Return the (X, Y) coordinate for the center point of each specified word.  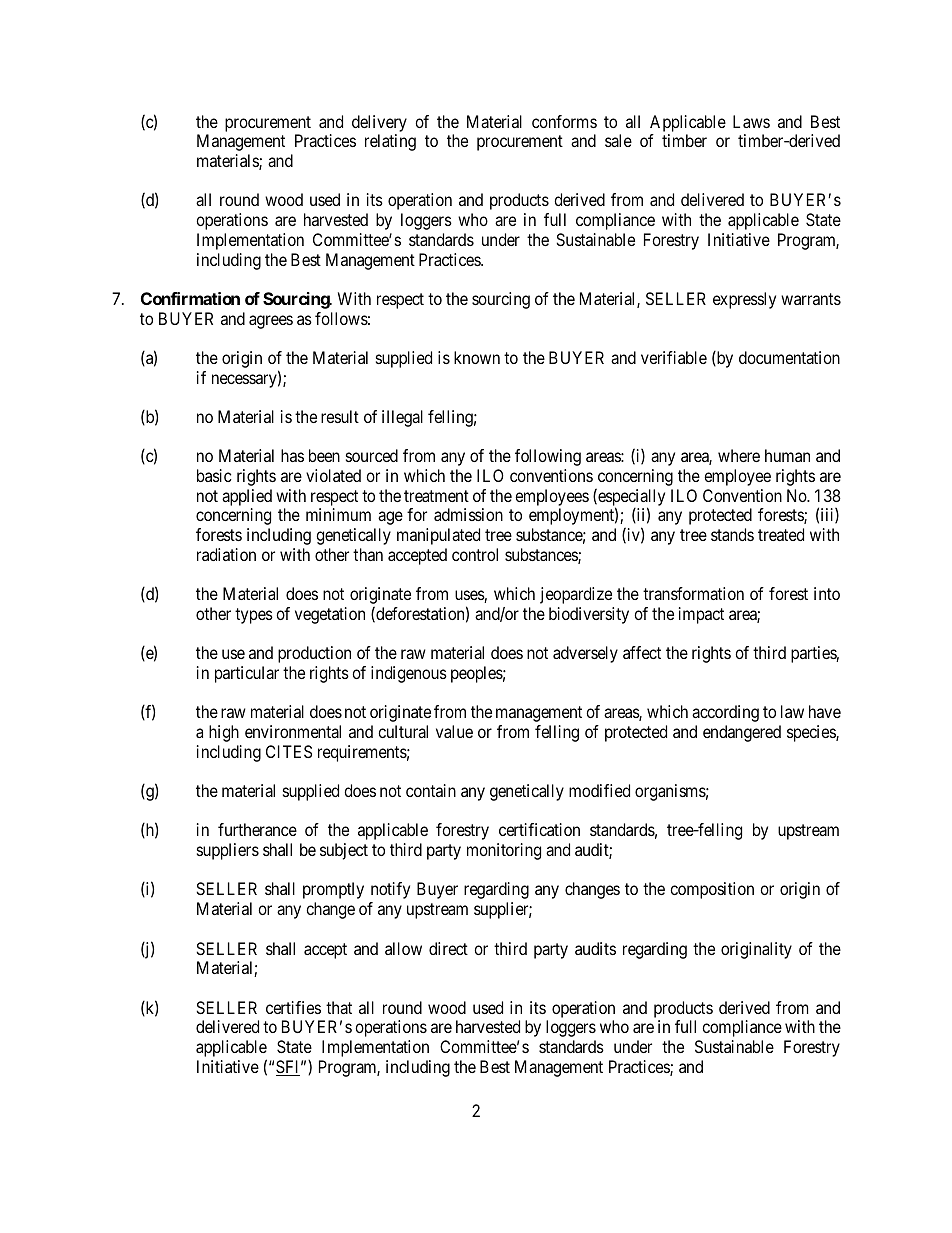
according (725, 713)
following (548, 457)
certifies (293, 1007)
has (292, 455)
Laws (751, 121)
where (739, 455)
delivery (379, 123)
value (454, 731)
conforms (564, 121)
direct (448, 948)
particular (247, 674)
